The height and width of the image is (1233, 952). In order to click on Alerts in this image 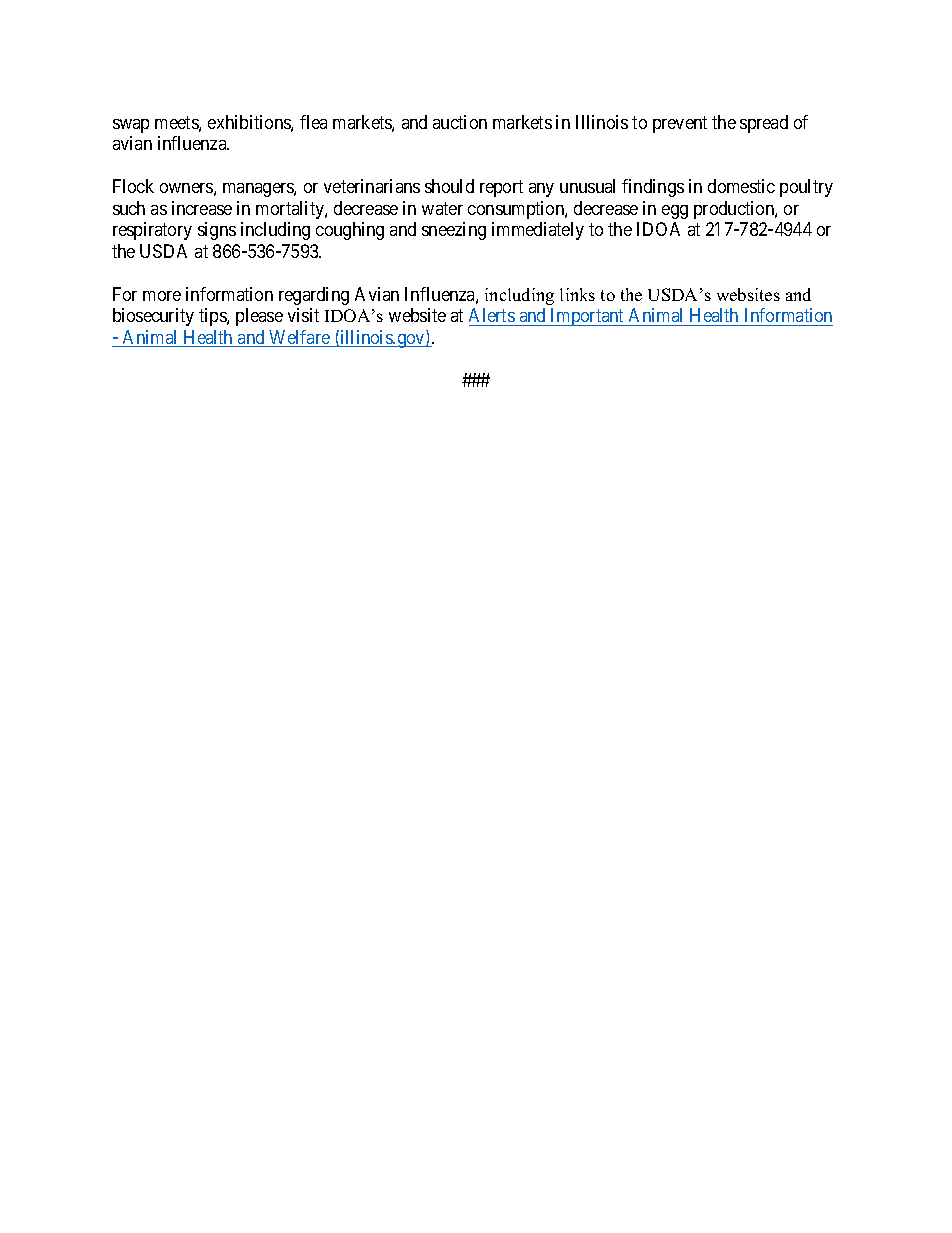, I will do `click(492, 315)`.
